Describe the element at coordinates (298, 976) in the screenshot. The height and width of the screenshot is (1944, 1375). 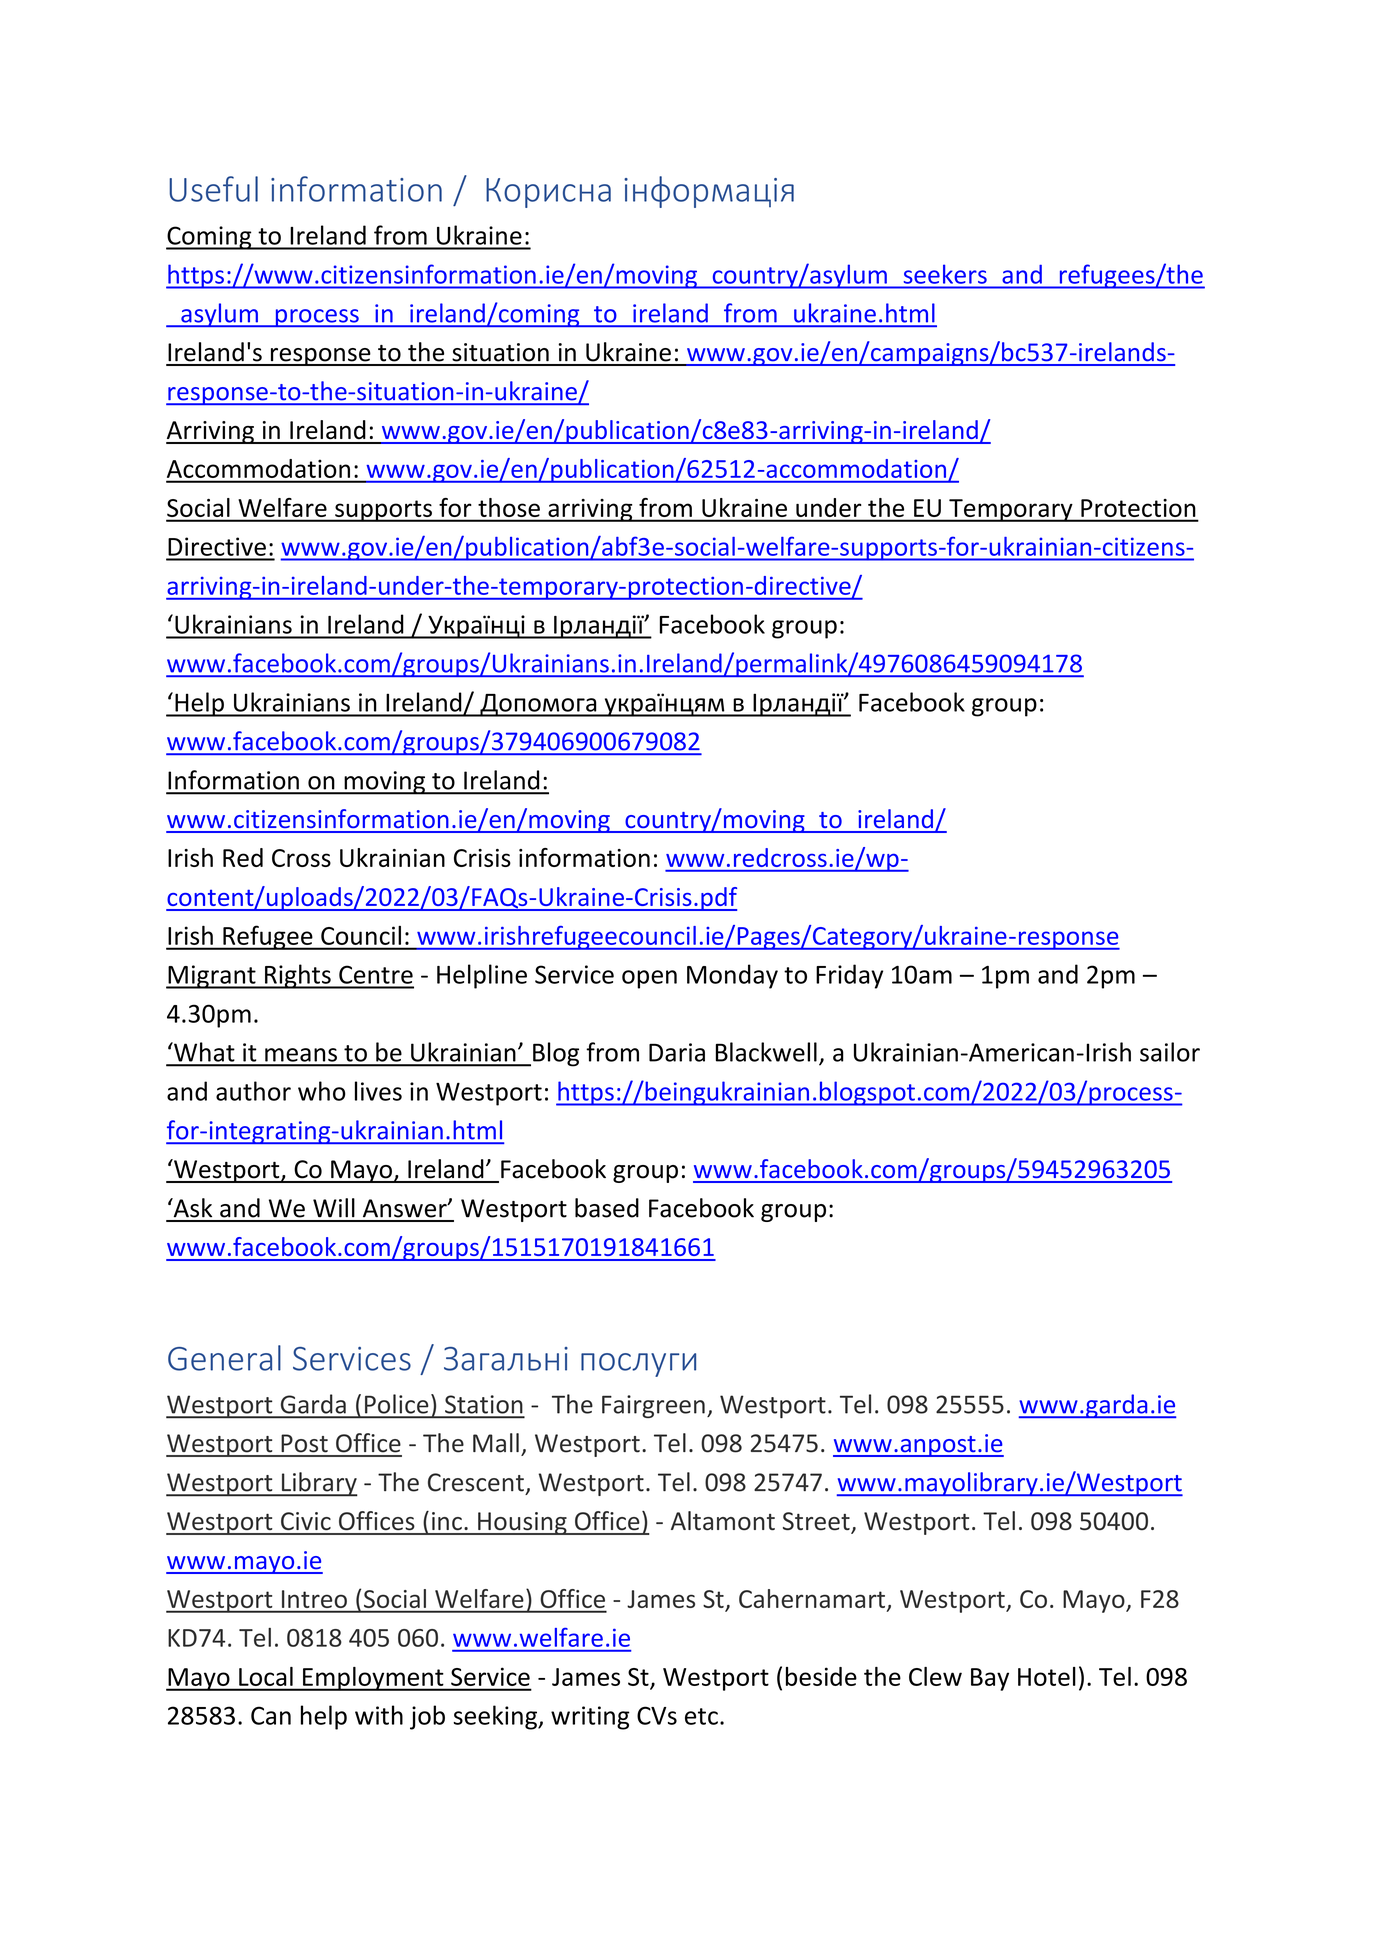
I see `Rights` at that location.
